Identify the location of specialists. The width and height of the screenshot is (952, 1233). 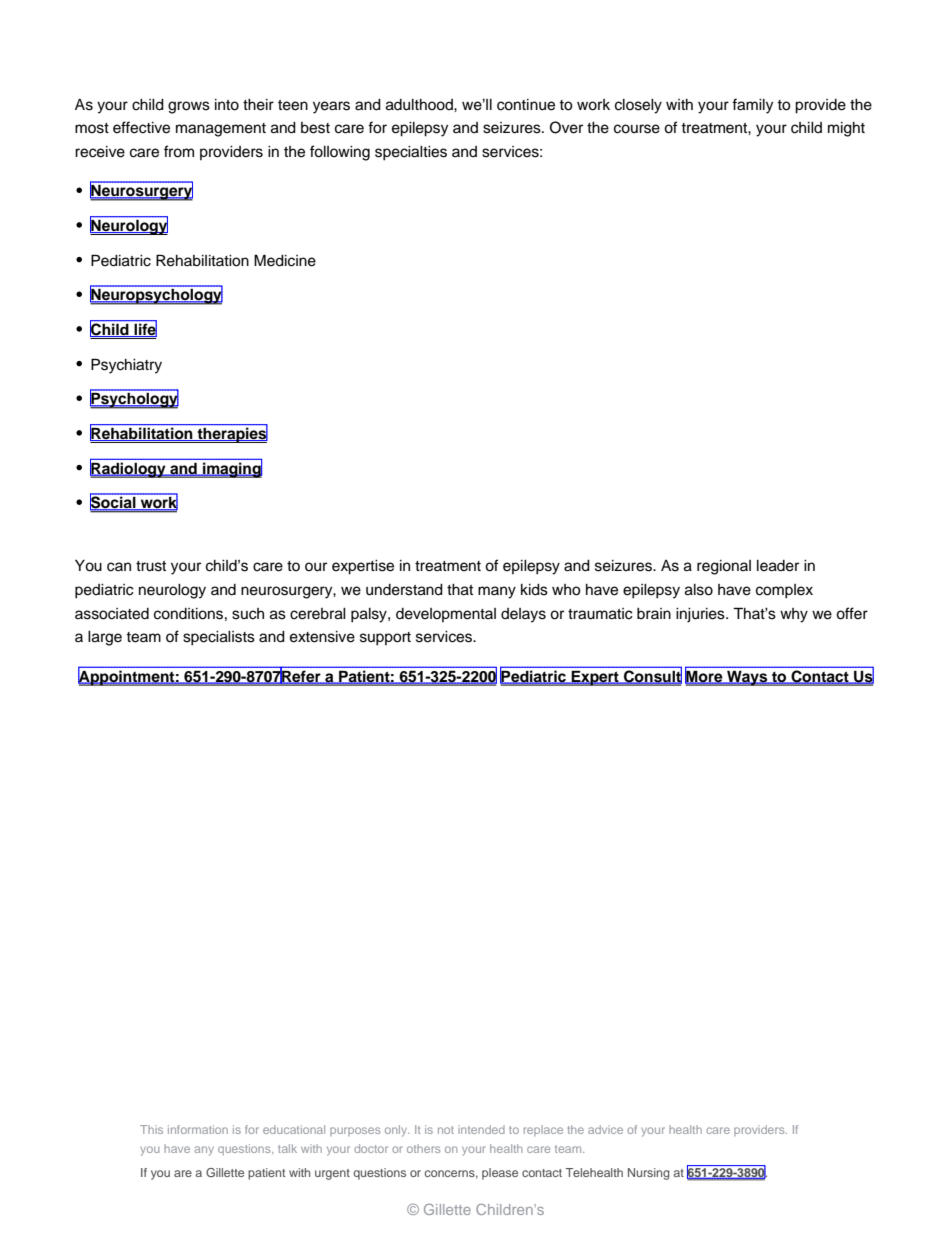
(219, 638).
